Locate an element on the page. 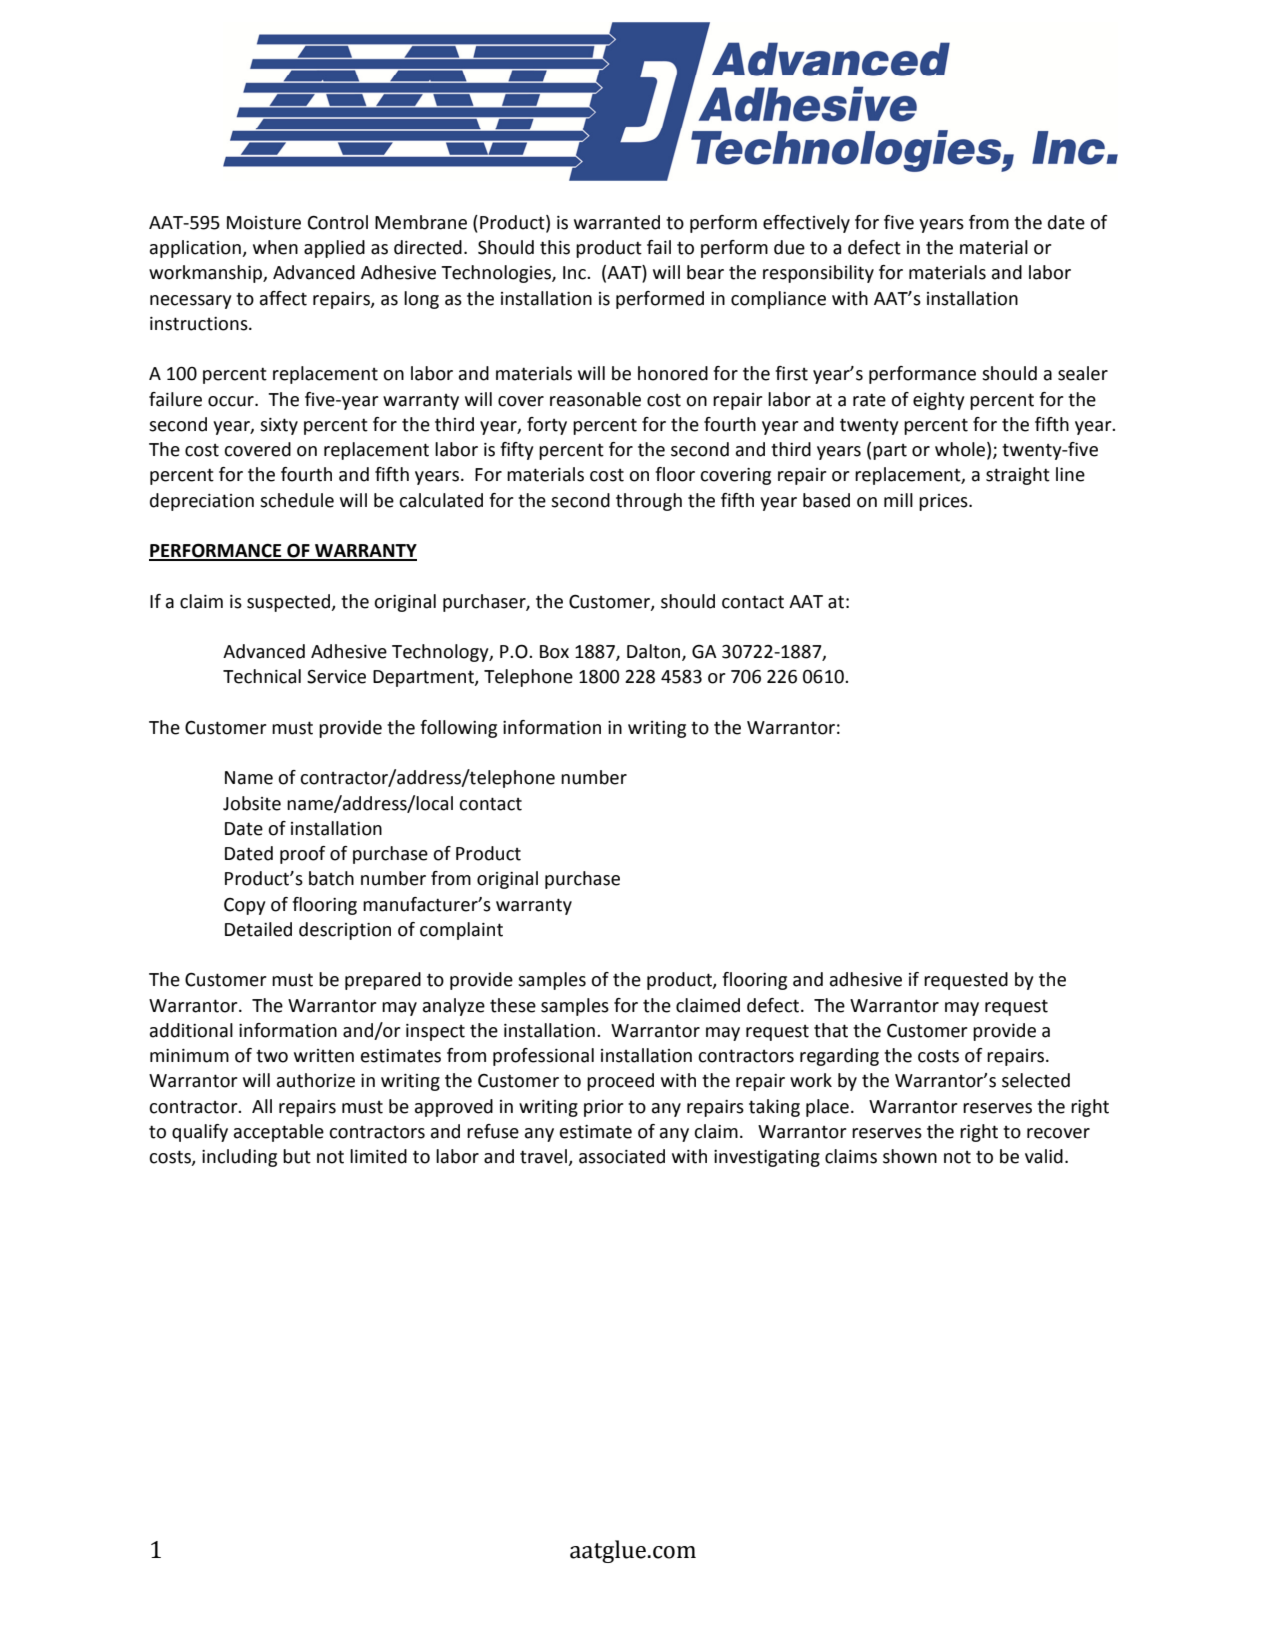  following is located at coordinates (458, 729).
